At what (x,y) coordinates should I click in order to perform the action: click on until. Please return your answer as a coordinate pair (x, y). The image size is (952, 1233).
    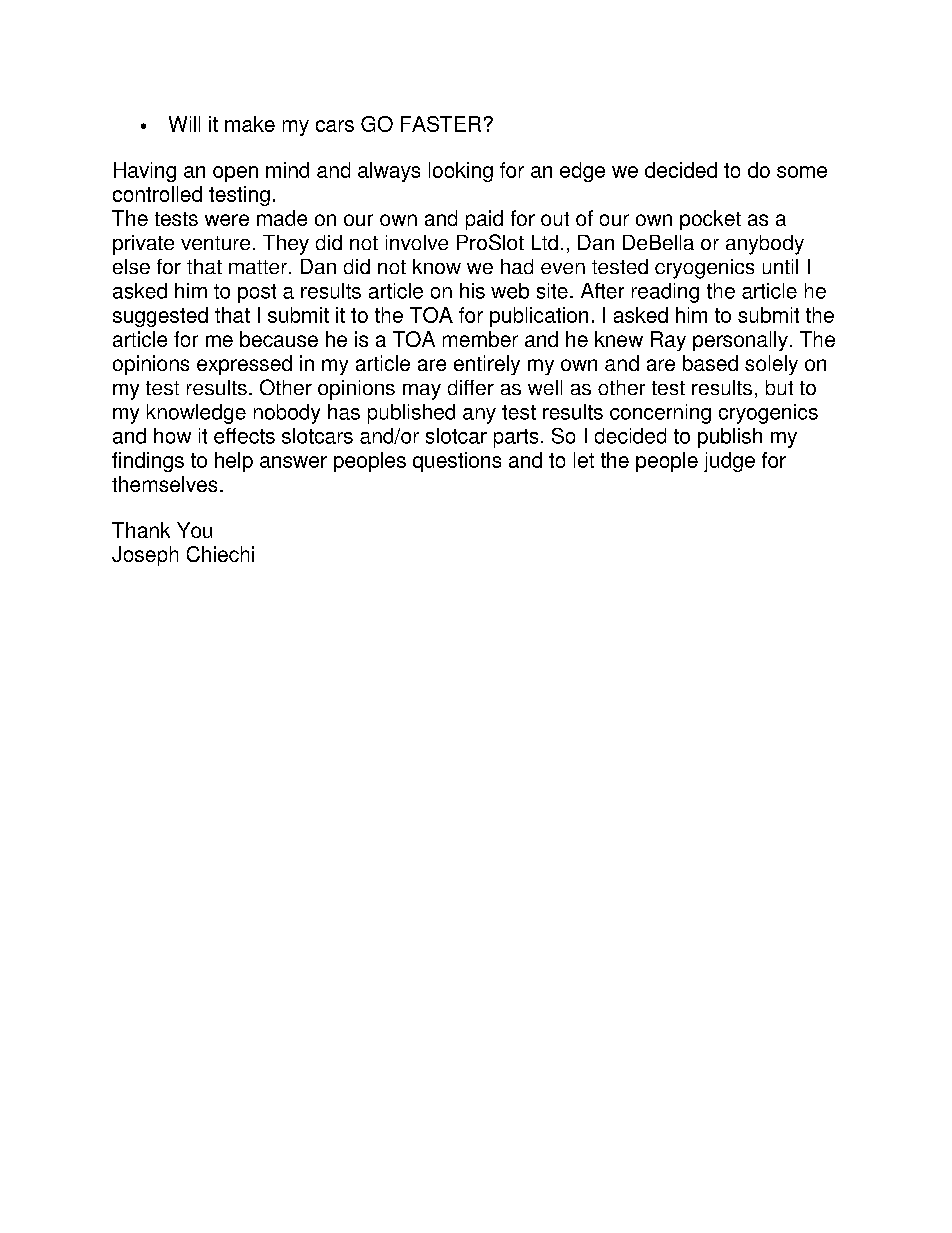
    Looking at the image, I should click on (780, 266).
